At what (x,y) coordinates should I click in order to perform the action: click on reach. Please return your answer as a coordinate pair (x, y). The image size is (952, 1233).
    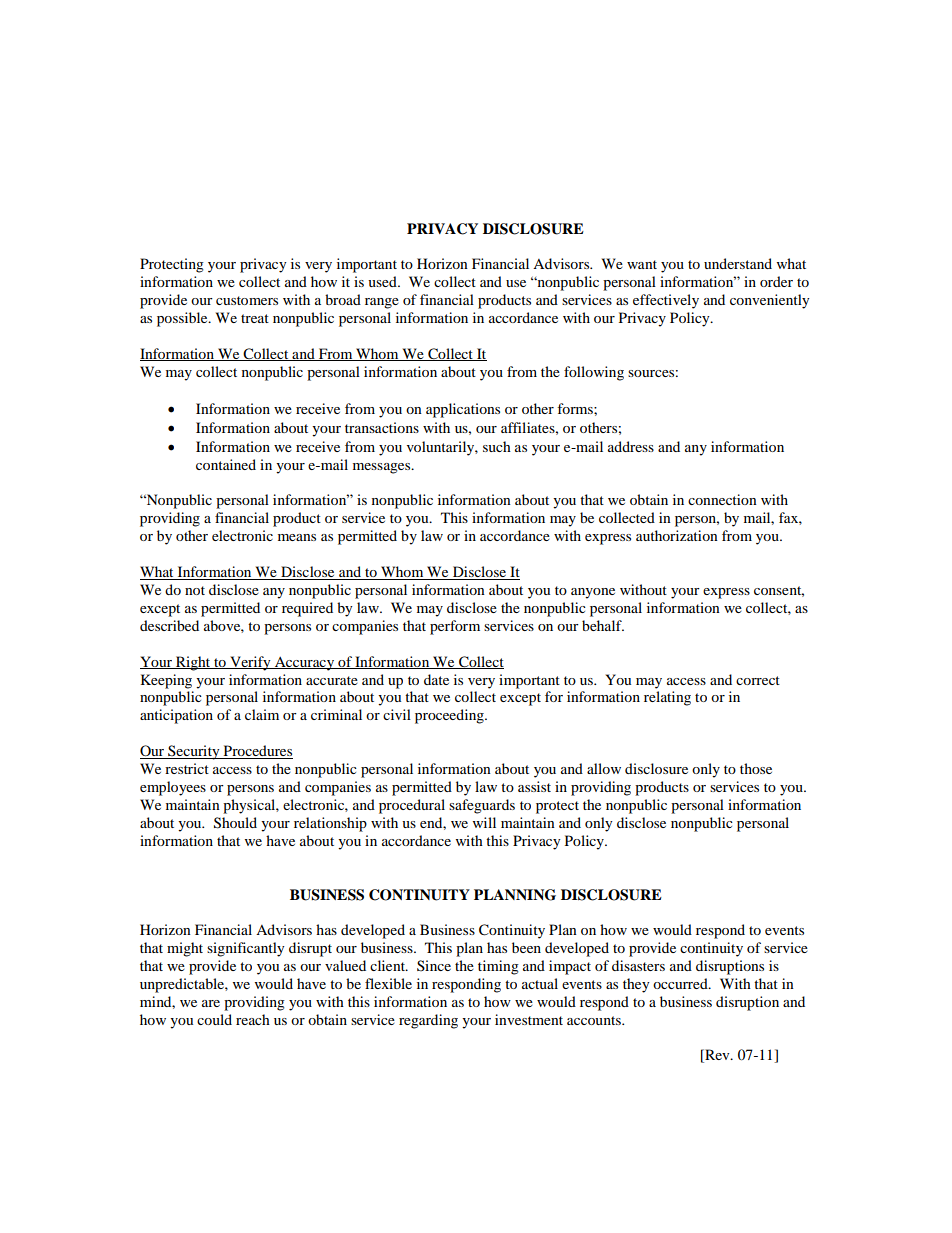
    Looking at the image, I should click on (253, 1019).
